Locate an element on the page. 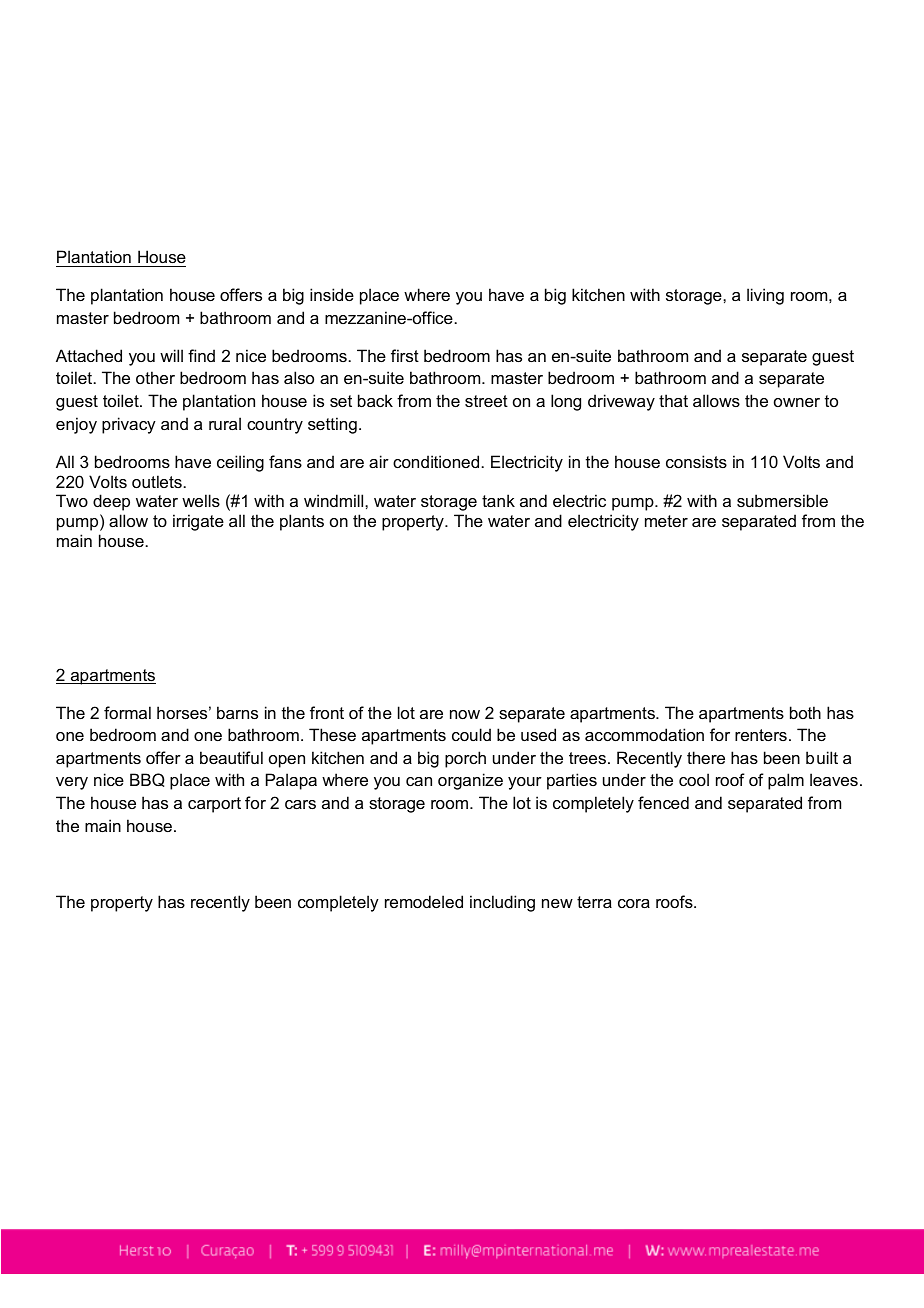  first is located at coordinates (405, 355).
